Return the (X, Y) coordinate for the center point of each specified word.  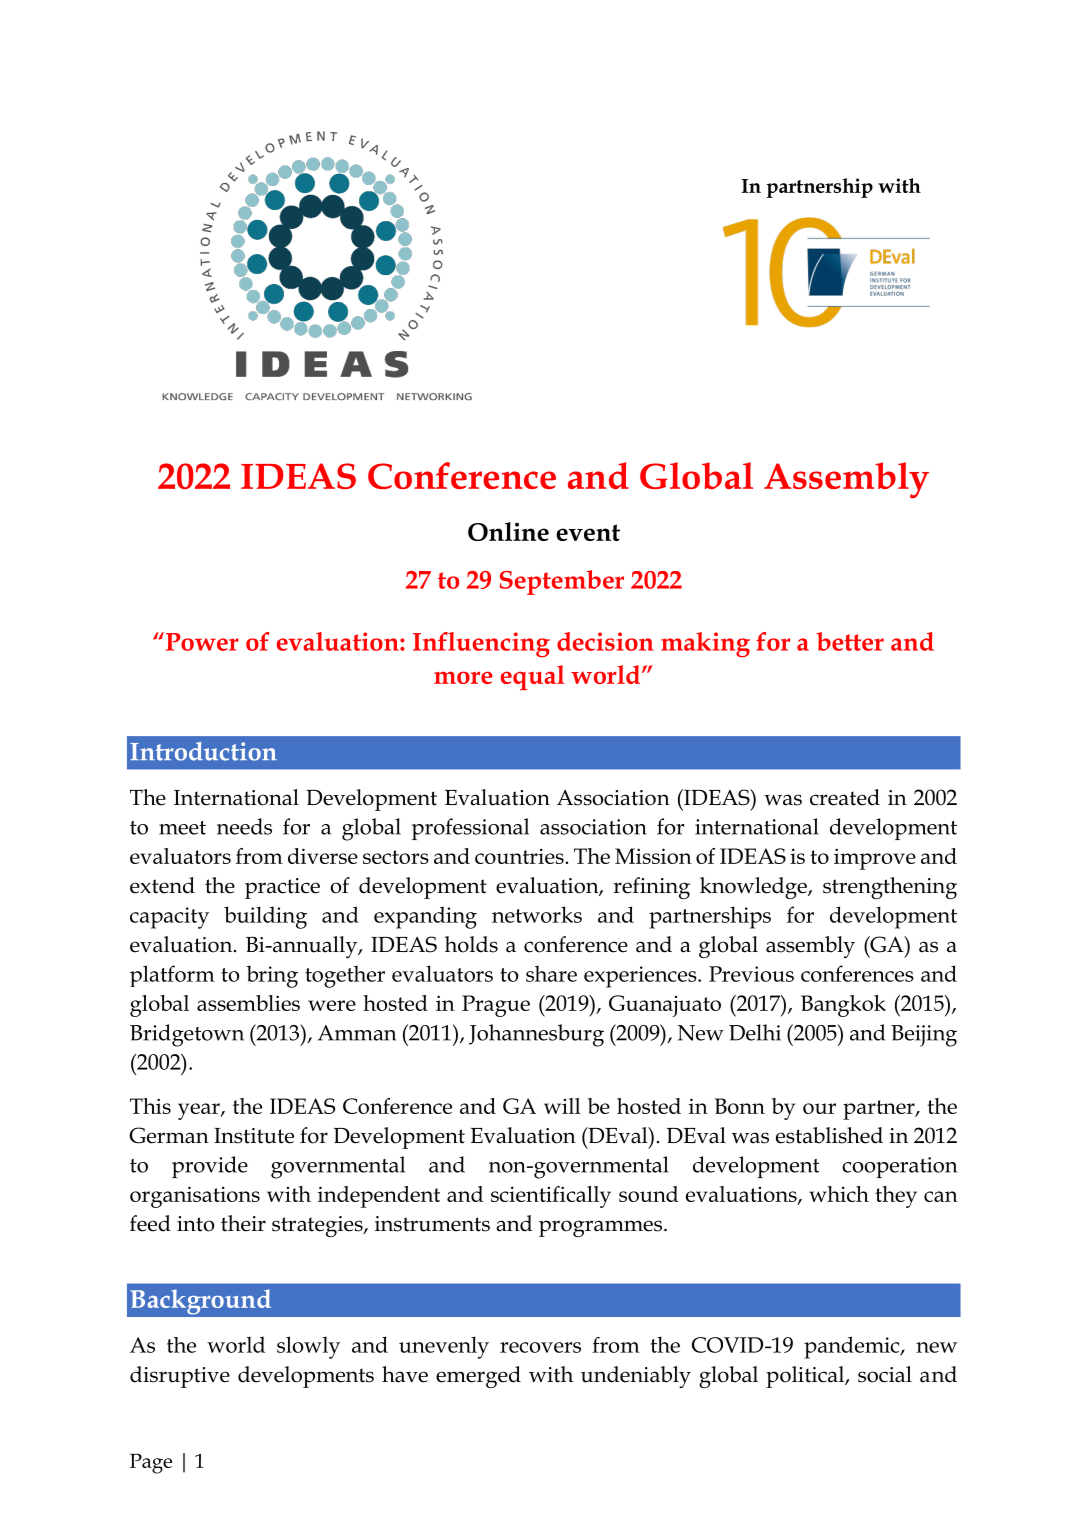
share (551, 973)
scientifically (551, 1197)
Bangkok (843, 1006)
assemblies (248, 1003)
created (845, 797)
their (243, 1223)
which (839, 1194)
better (850, 641)
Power (202, 642)
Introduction (203, 751)
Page (151, 1463)
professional (470, 829)
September (562, 582)
